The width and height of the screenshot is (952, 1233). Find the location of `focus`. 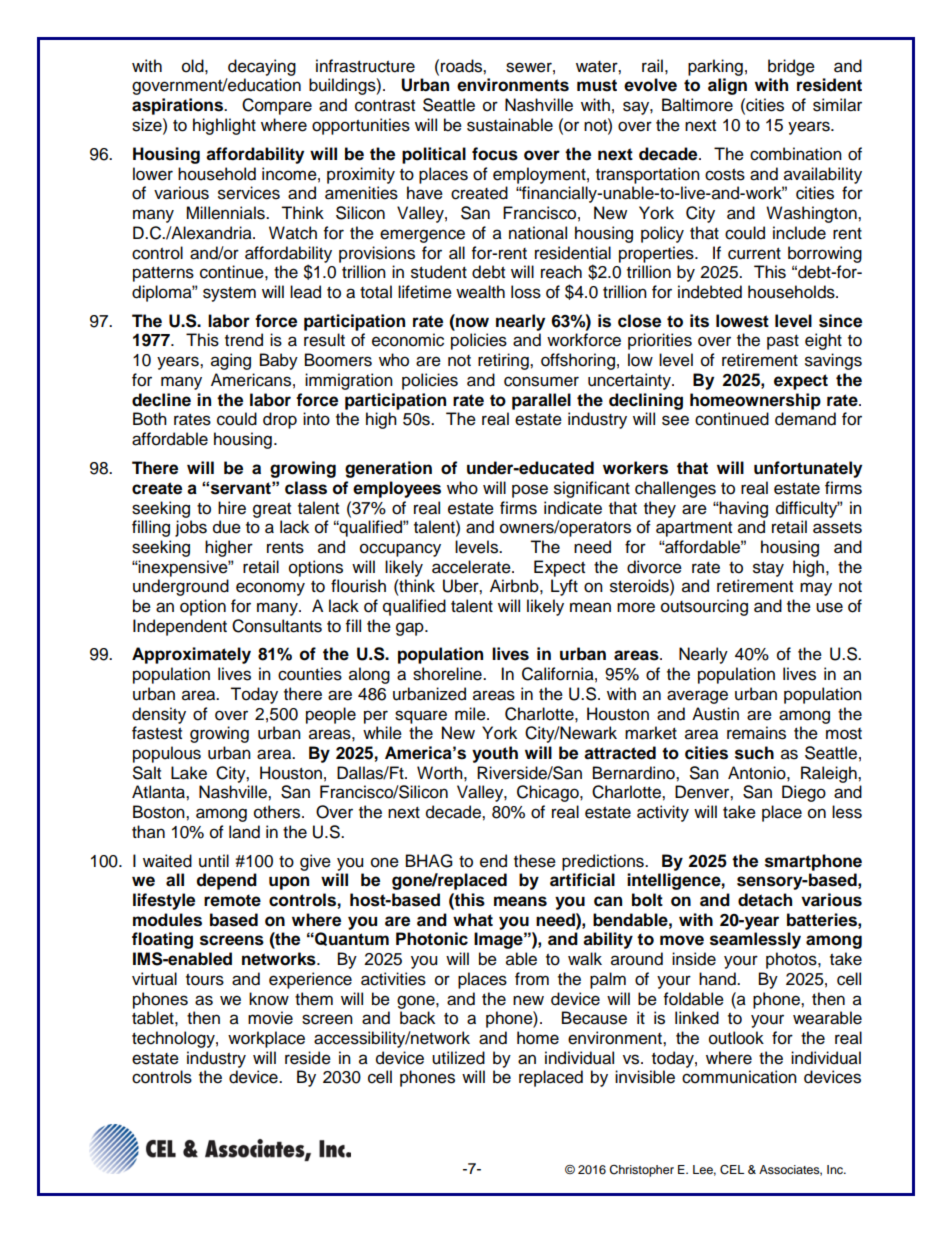

focus is located at coordinates (495, 154).
